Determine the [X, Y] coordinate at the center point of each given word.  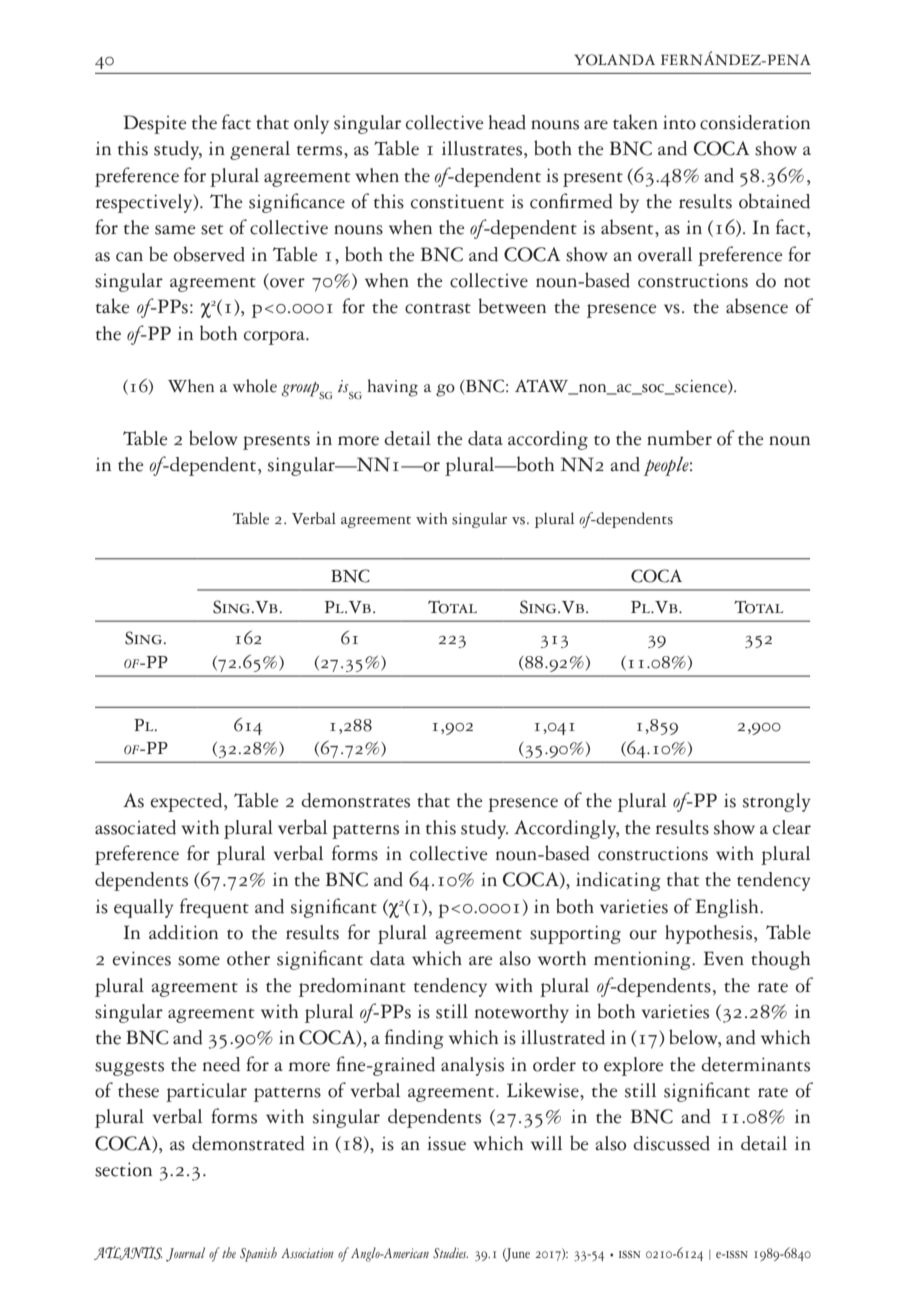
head [507, 122]
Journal [185, 1254]
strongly [776, 802]
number [679, 438]
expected [188, 802]
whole [255, 386]
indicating [618, 881]
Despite [155, 124]
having [392, 388]
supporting [575, 934]
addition [183, 932]
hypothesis [710, 934]
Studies [450, 1253]
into [679, 122]
